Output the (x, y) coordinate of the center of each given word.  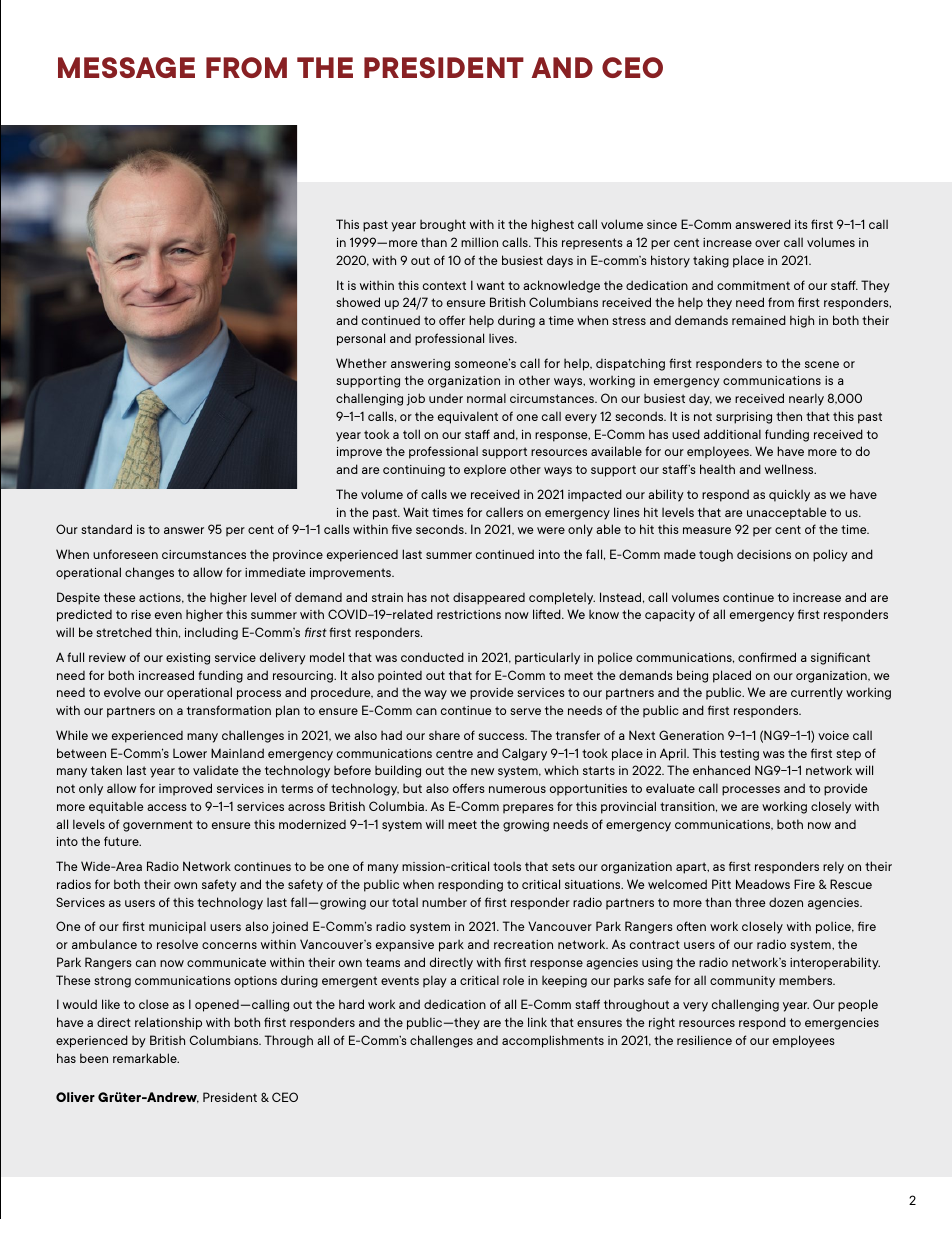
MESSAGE (126, 67)
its (801, 224)
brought (443, 225)
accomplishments (553, 1041)
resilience (704, 1040)
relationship (168, 1023)
